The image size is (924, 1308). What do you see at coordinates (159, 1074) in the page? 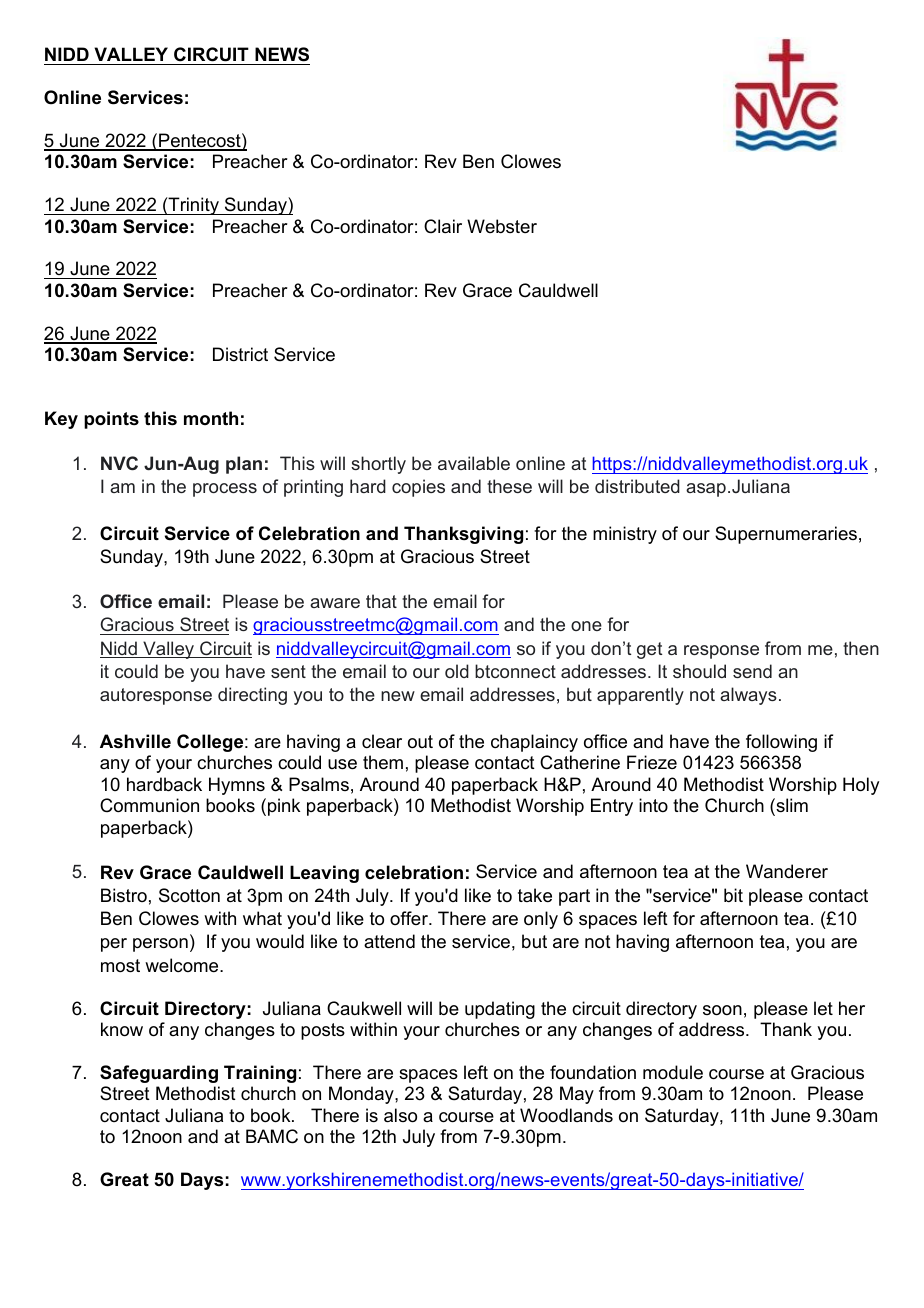
I see `Safeguarding` at bounding box center [159, 1074].
